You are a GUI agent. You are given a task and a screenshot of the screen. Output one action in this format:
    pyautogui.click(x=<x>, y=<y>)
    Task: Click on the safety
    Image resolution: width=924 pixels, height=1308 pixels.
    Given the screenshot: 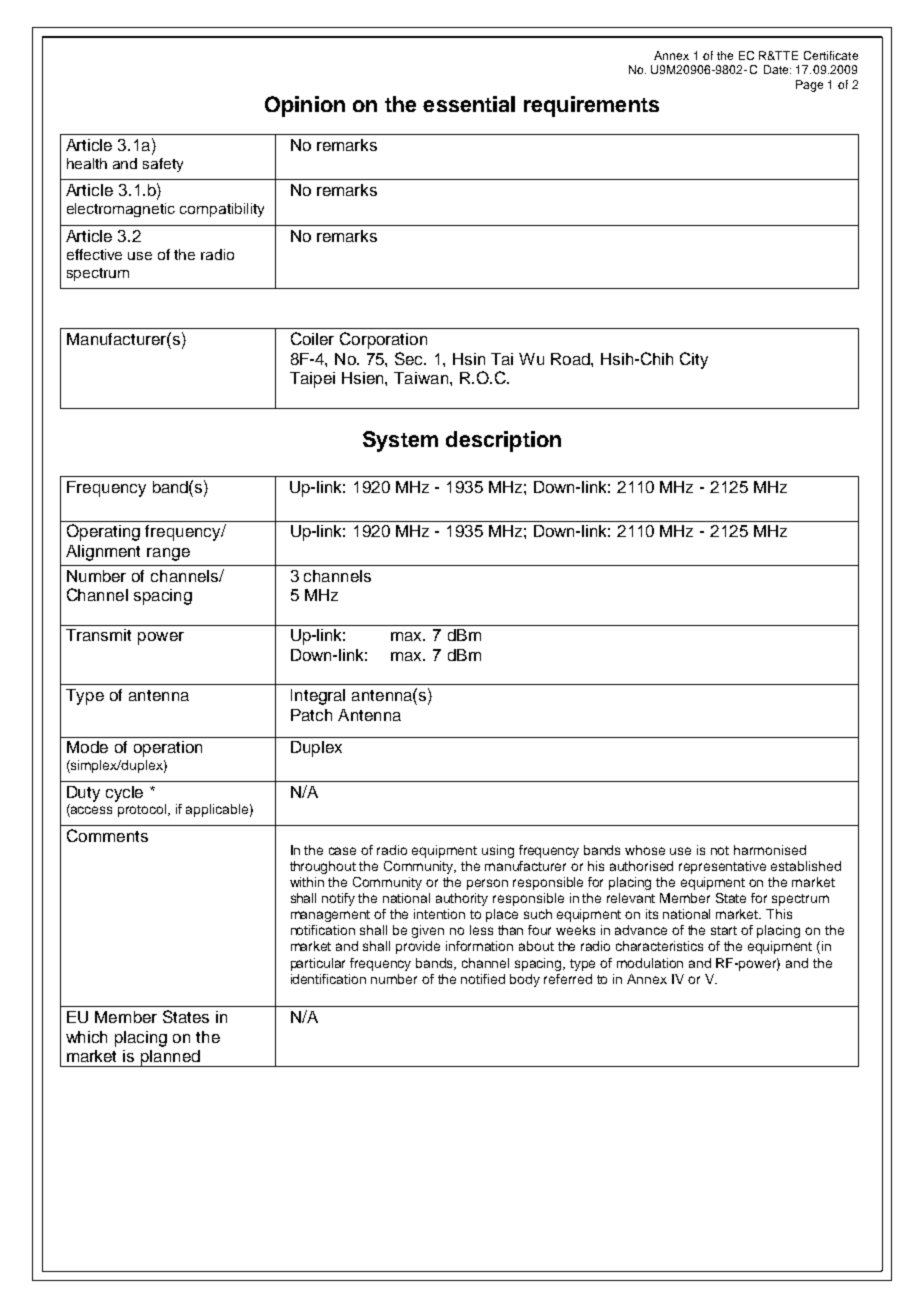 What is the action you would take?
    pyautogui.click(x=163, y=165)
